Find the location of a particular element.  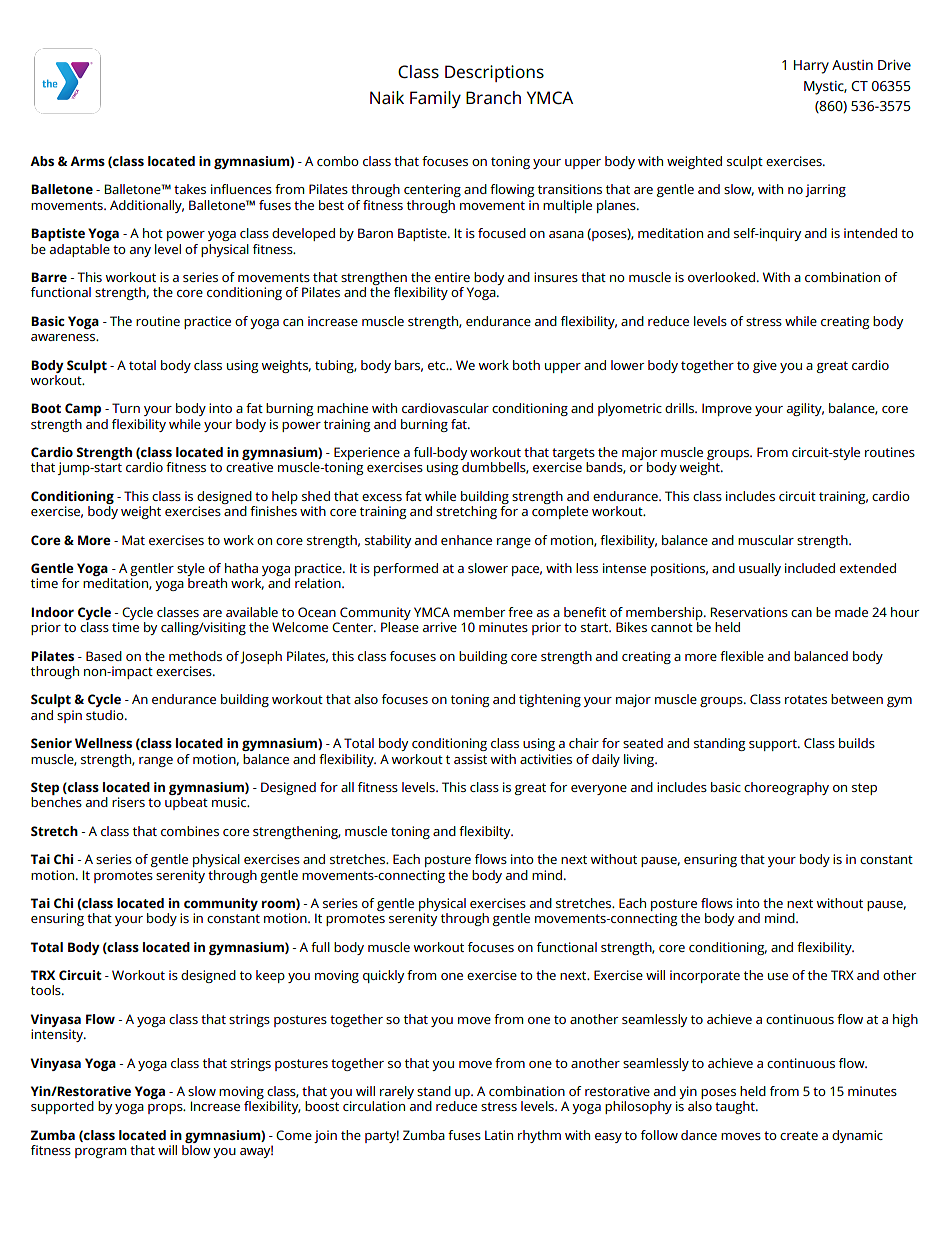

risers is located at coordinates (128, 802).
